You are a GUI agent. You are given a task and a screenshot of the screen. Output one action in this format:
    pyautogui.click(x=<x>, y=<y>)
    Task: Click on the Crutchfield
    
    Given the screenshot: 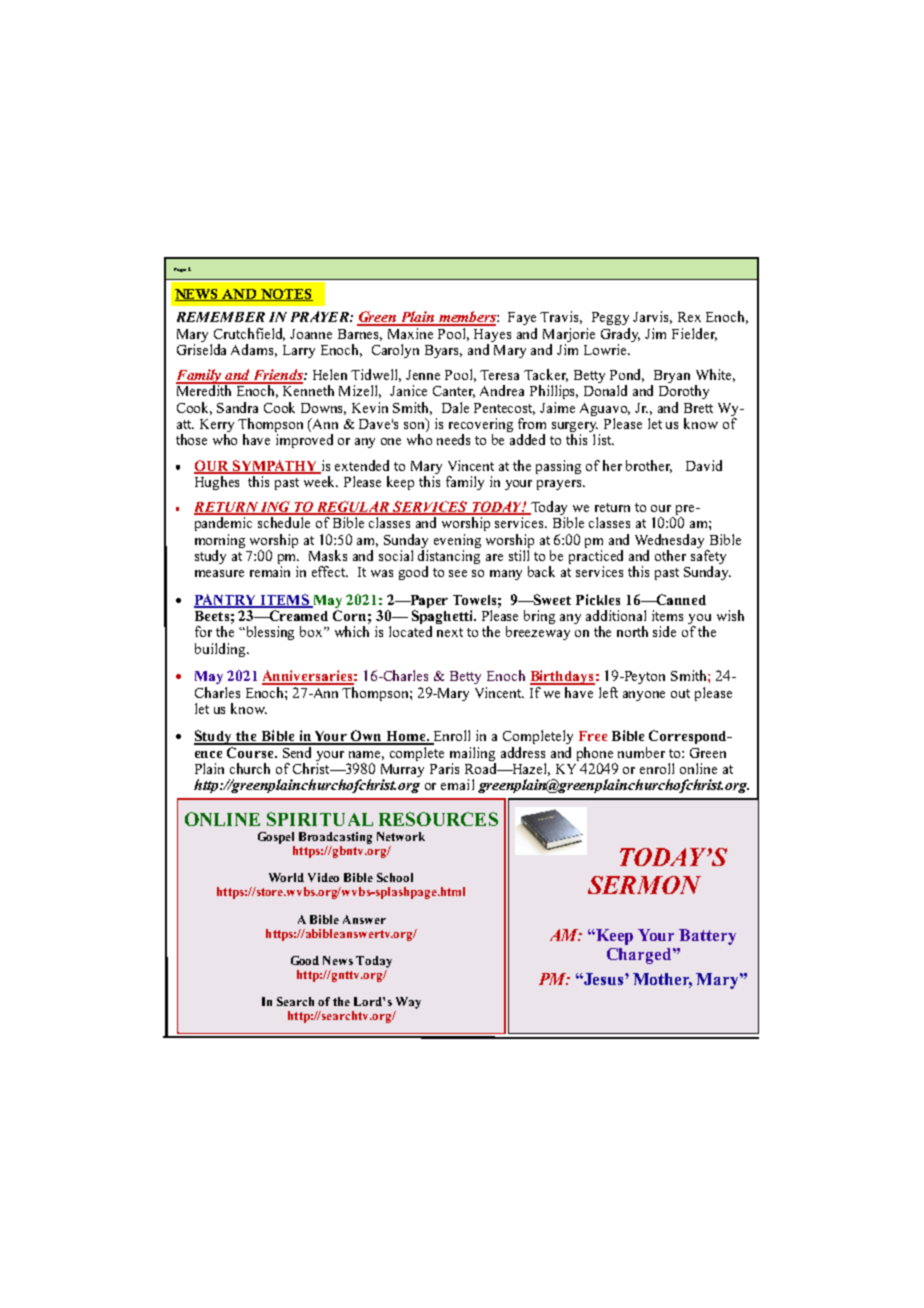 What is the action you would take?
    pyautogui.click(x=249, y=334)
